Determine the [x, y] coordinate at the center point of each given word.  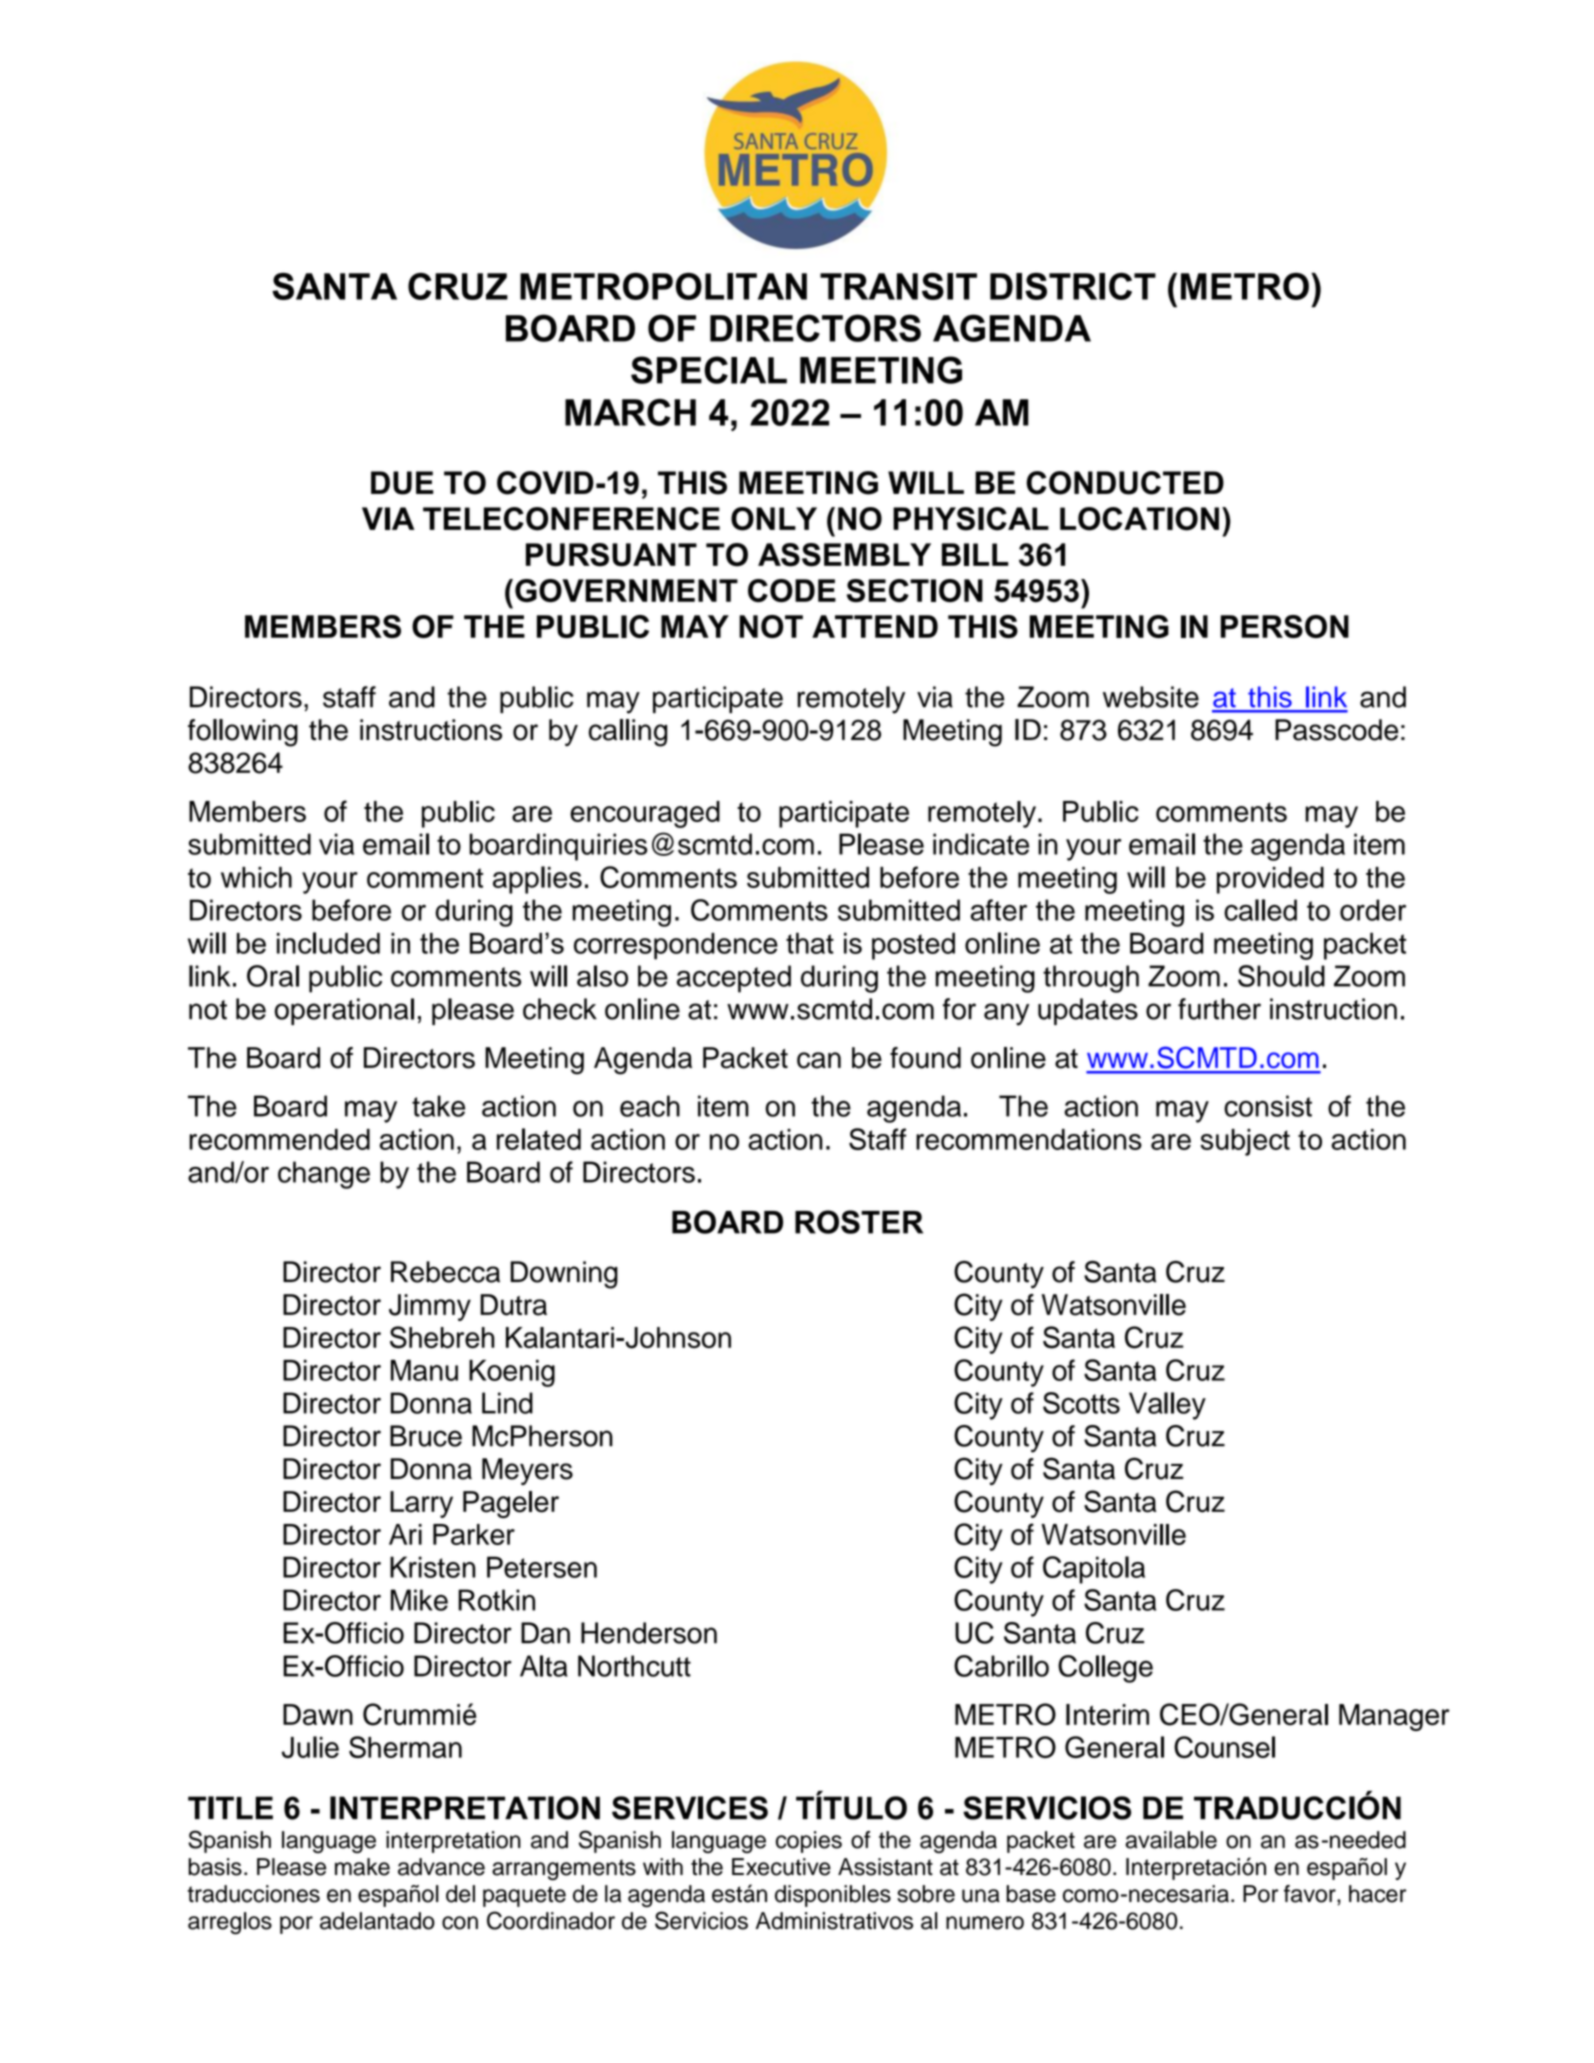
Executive [781, 1867]
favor [1311, 1894]
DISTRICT [1073, 286]
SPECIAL [709, 370]
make [362, 1867]
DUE [402, 483]
